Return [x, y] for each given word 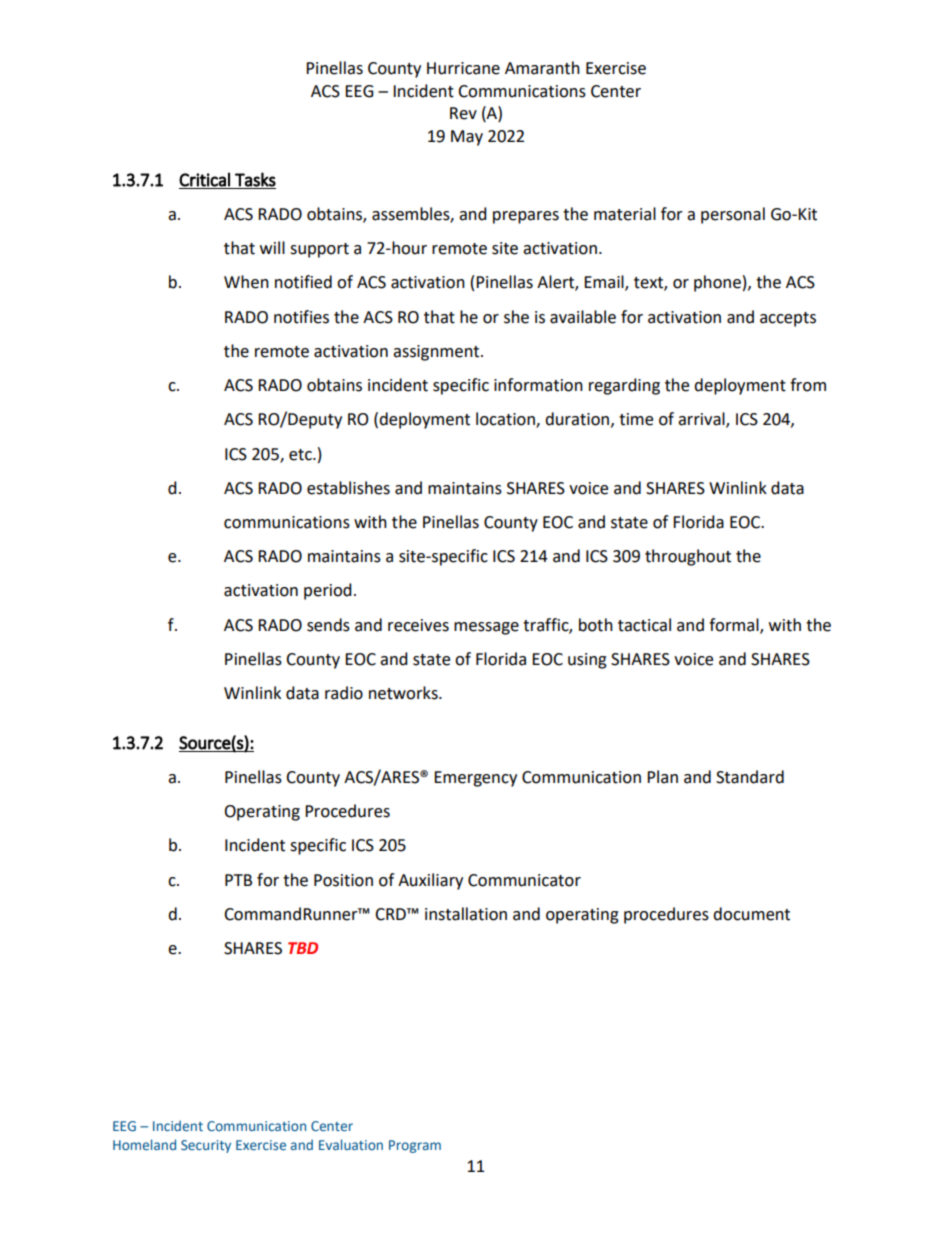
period [328, 591]
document [751, 914]
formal [735, 625]
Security [206, 1146]
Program [415, 1146]
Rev [463, 113]
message [486, 628]
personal [733, 215]
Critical [204, 179]
